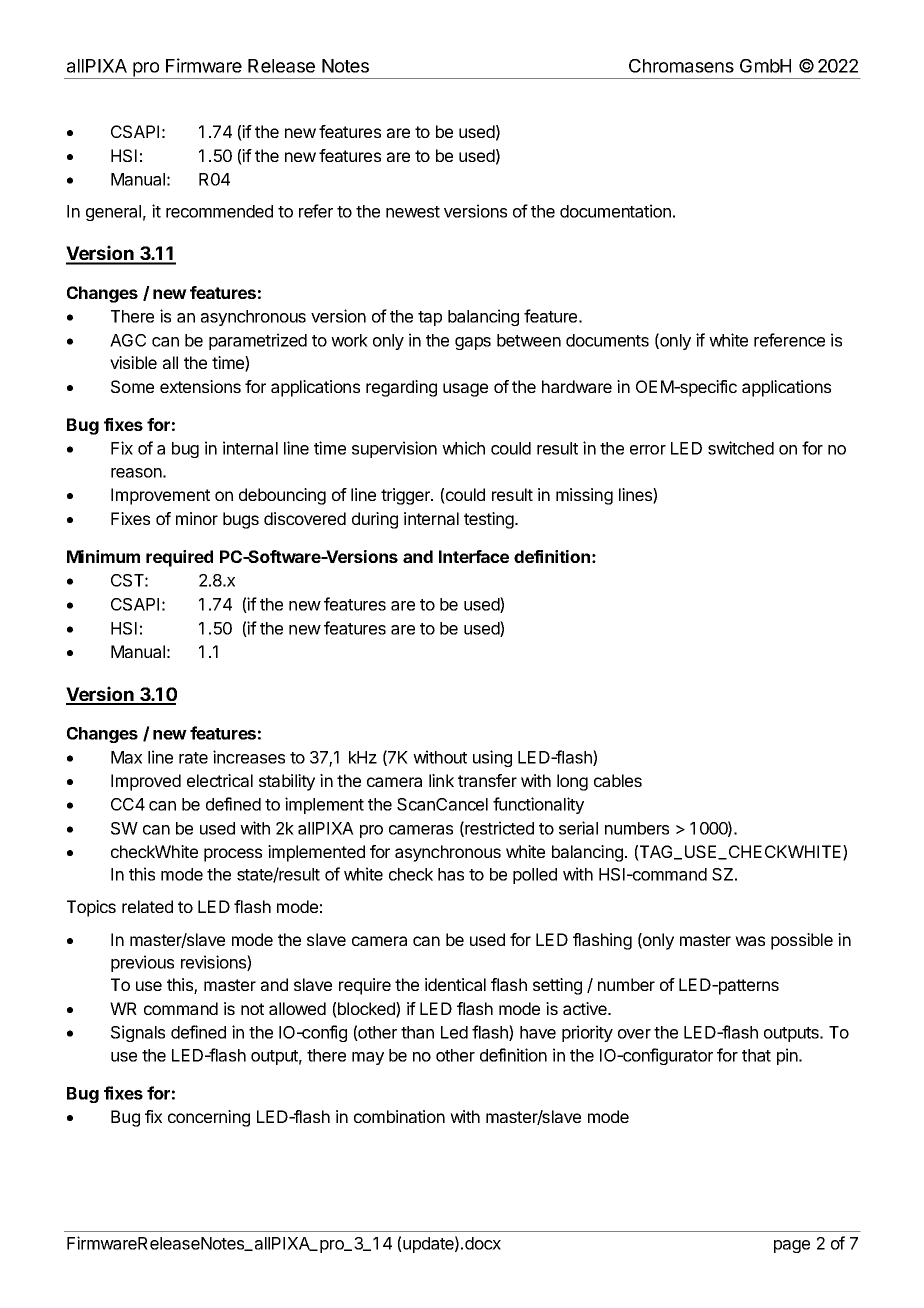 This document has width=924, height=1308. Describe the element at coordinates (219, 211) in the document. I see `recommended` at that location.
